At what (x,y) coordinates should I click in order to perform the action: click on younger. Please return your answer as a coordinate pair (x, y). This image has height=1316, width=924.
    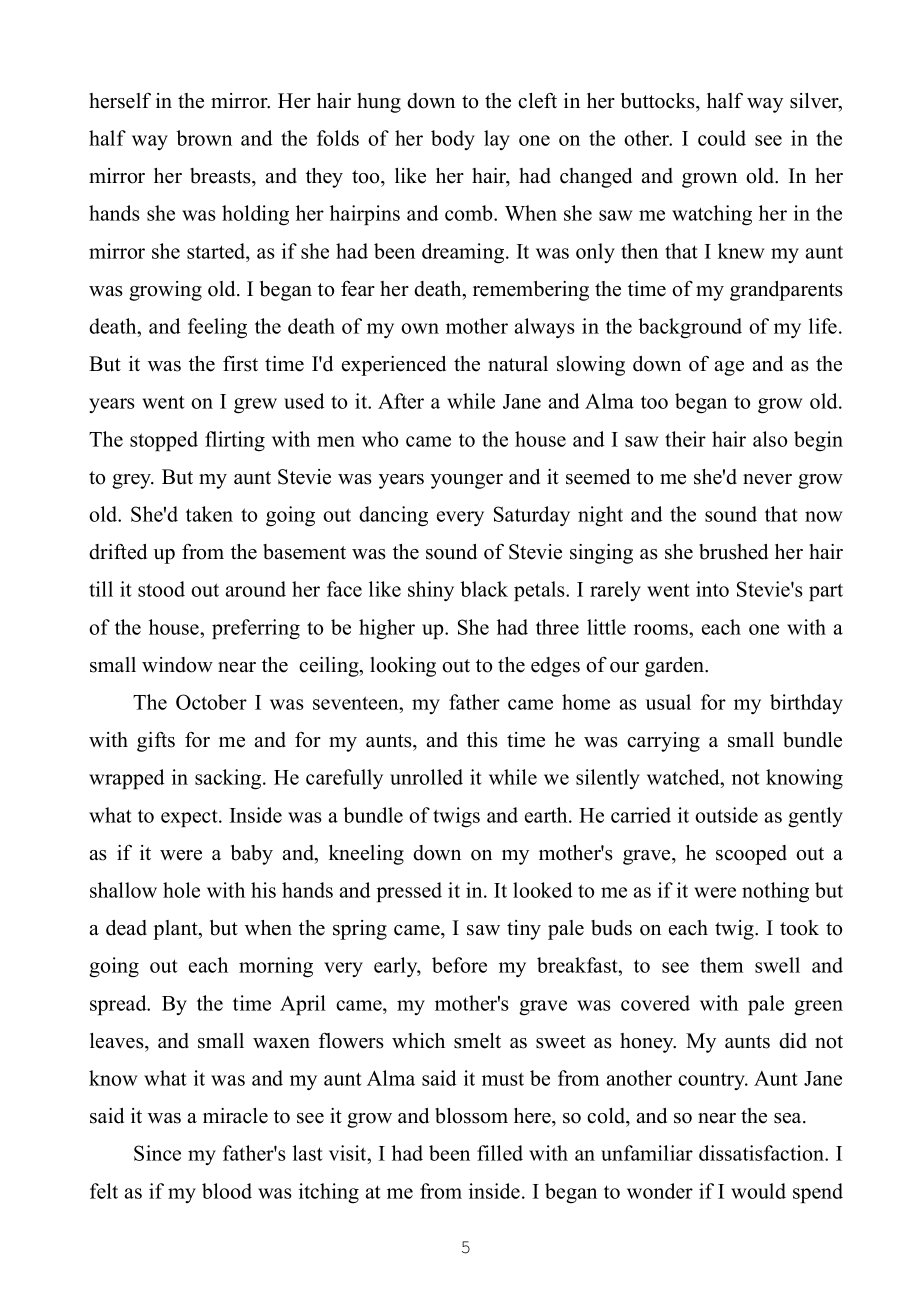
    Looking at the image, I should click on (467, 481).
